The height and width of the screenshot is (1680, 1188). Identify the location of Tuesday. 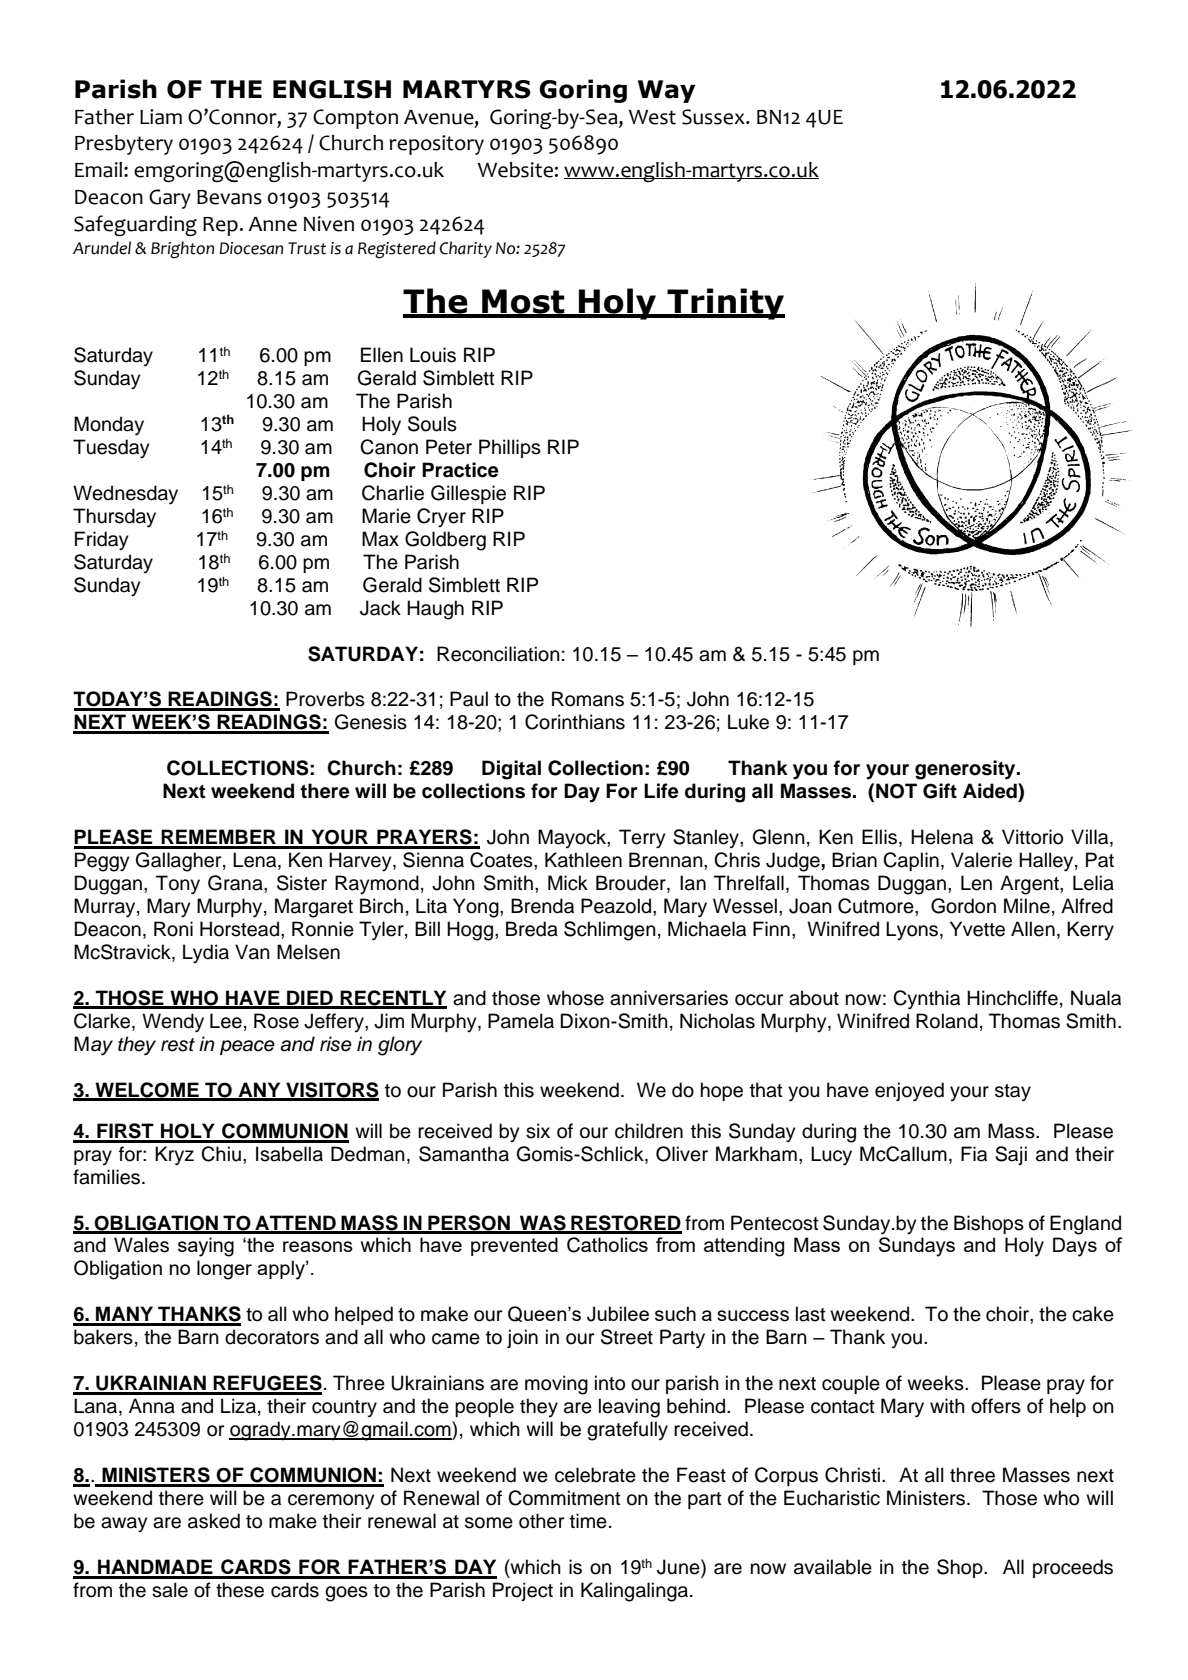
(111, 449).
